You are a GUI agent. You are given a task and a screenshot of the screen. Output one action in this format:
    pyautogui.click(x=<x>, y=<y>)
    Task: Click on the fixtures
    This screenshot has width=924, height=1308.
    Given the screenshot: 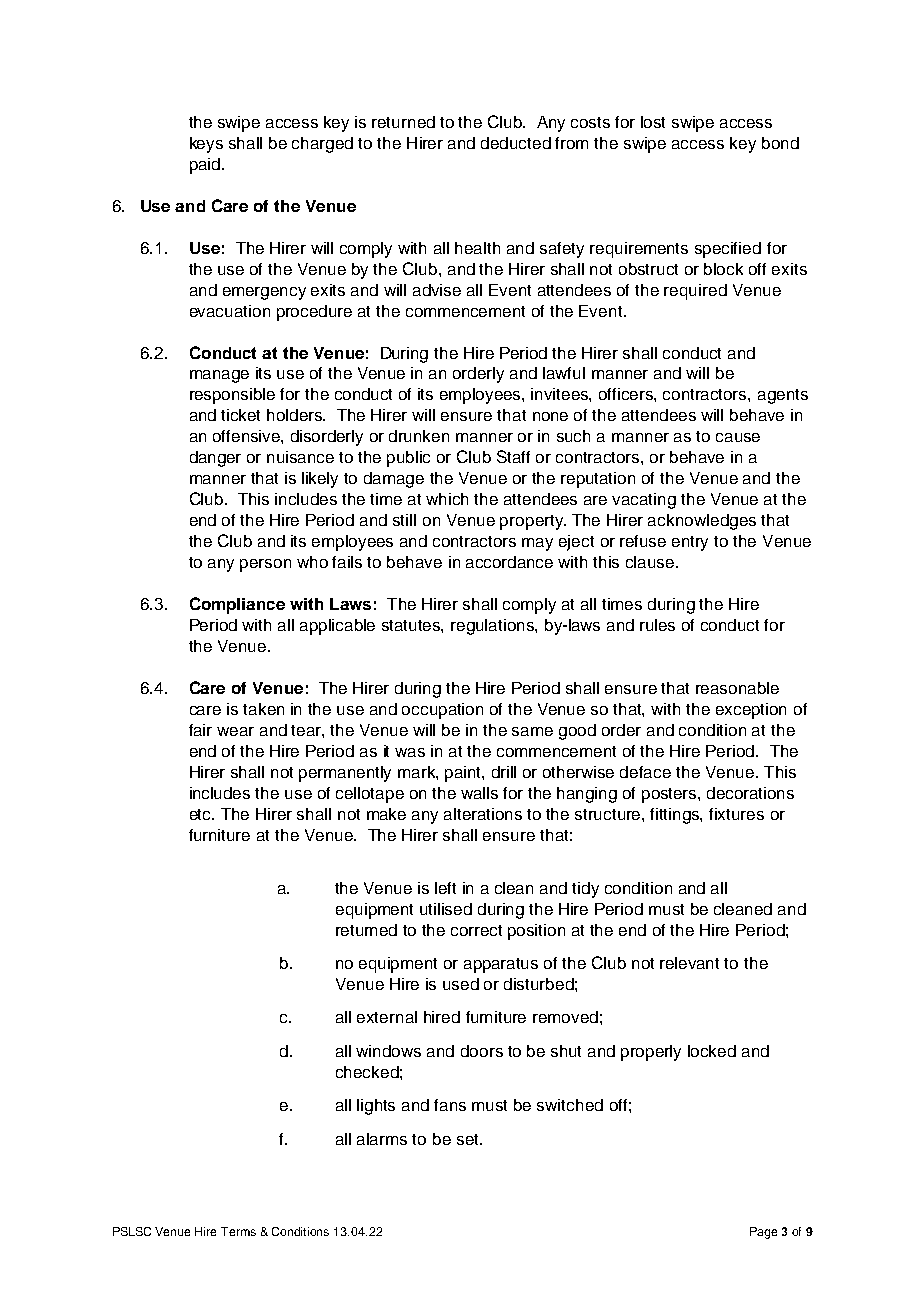 What is the action you would take?
    pyautogui.click(x=736, y=814)
